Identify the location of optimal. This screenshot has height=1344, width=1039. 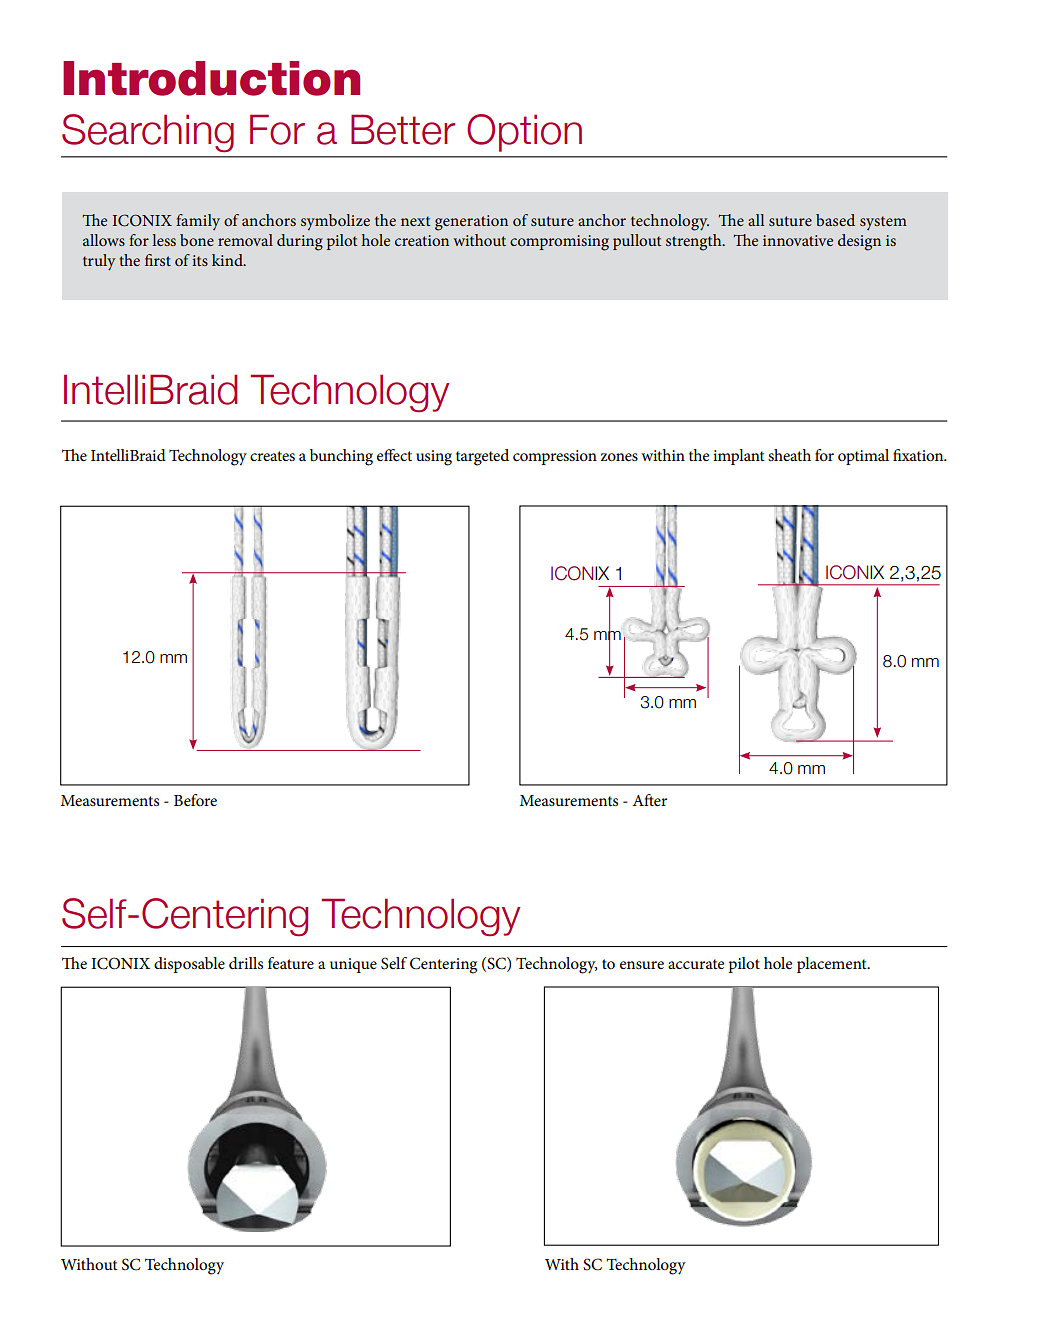
(863, 457).
